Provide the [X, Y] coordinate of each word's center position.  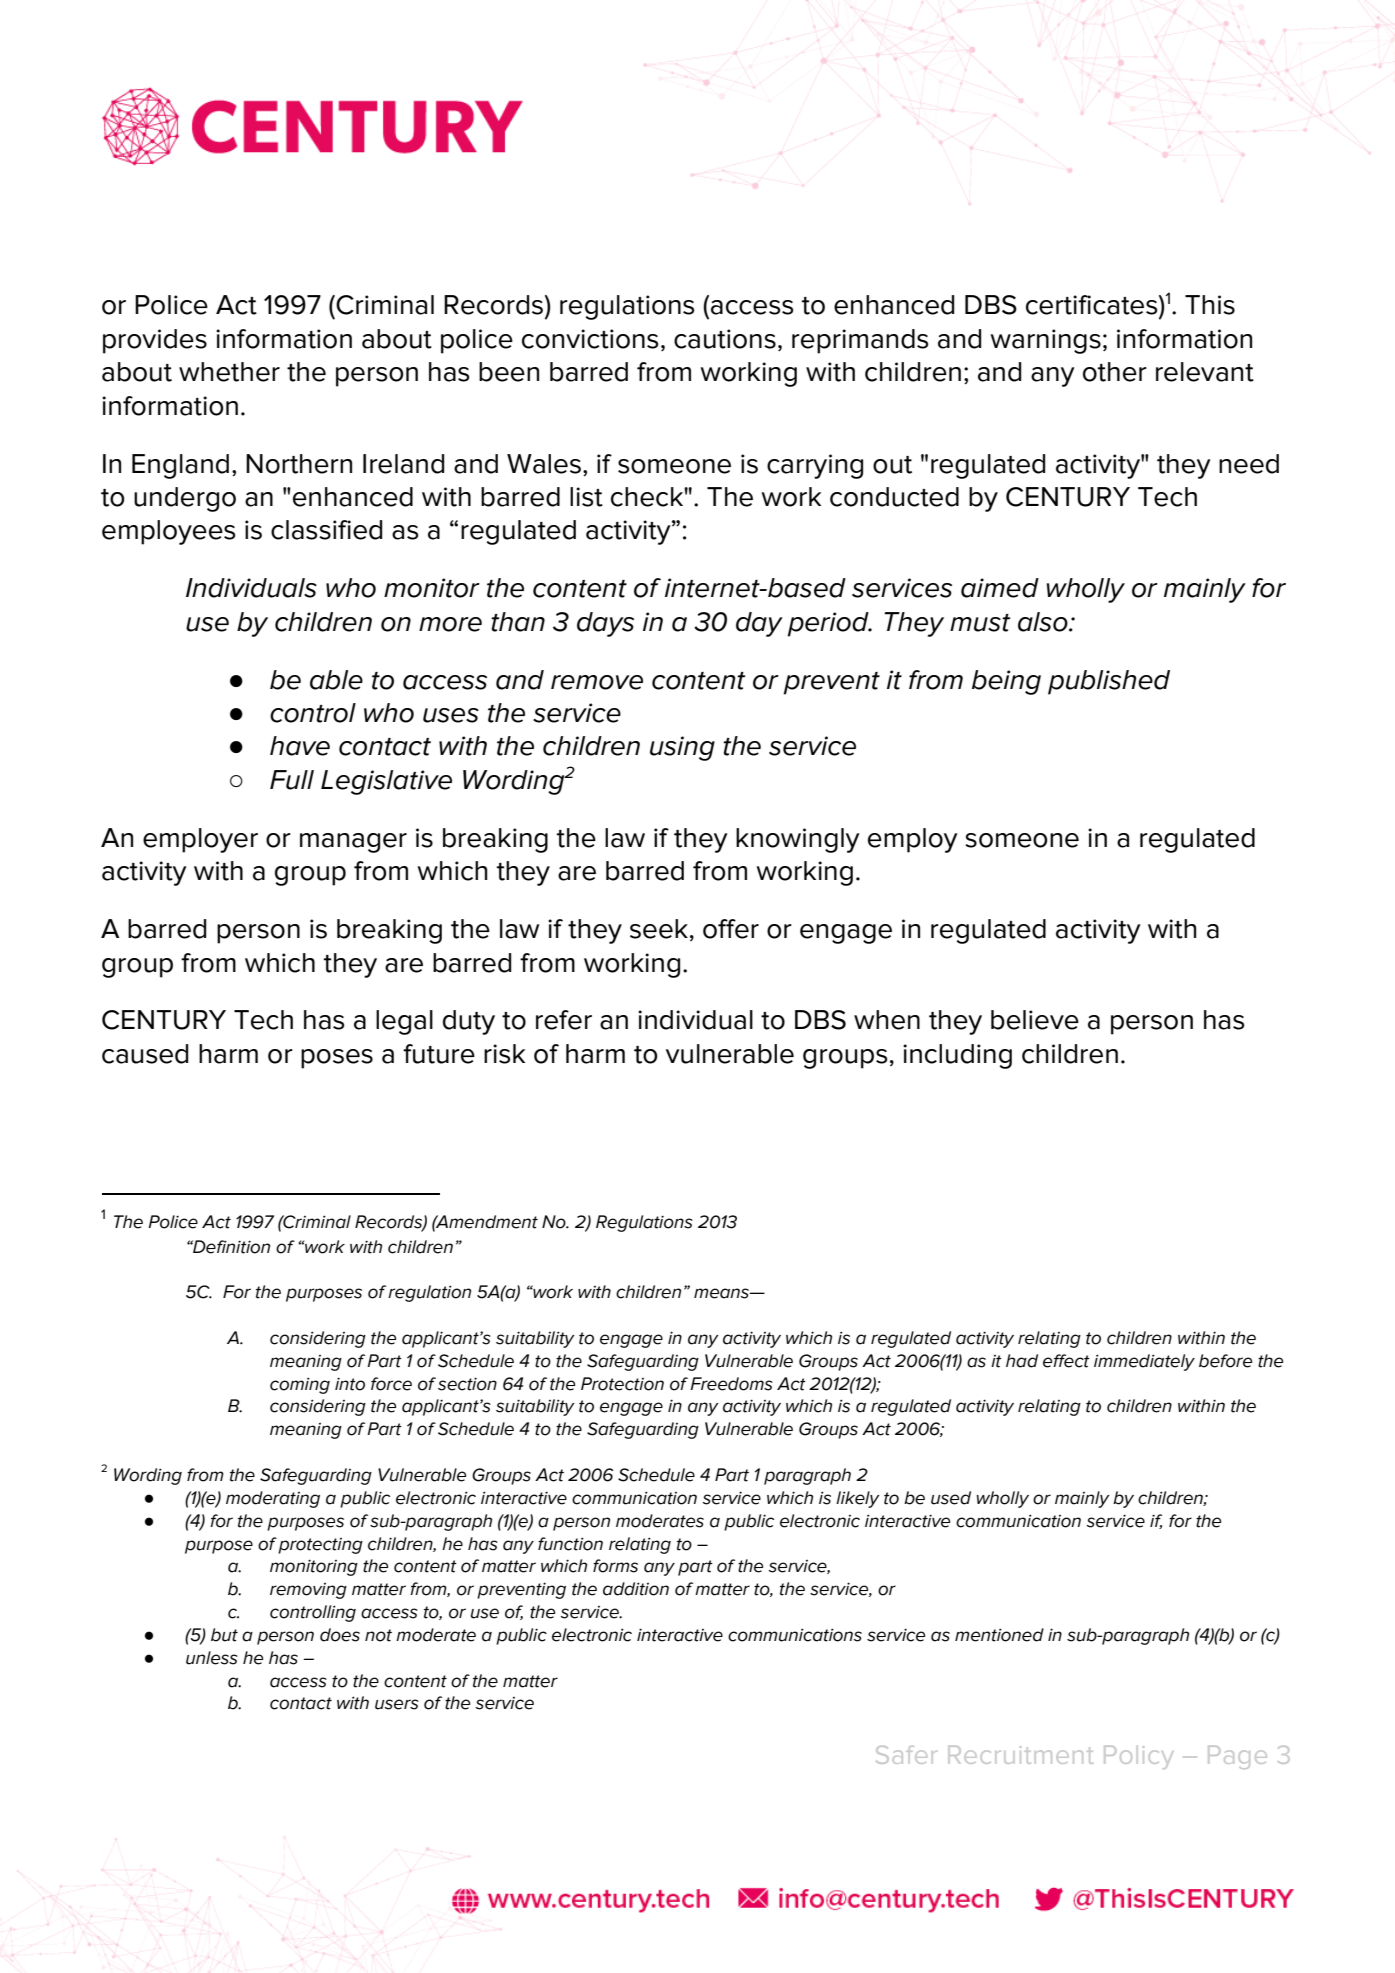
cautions [725, 339]
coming [300, 1385]
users [397, 1704]
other [1115, 372]
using [682, 748]
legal [404, 1022]
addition [636, 1589]
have [300, 746]
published [1109, 682]
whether [229, 372]
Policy [1138, 1757]
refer [564, 1020]
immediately [1144, 1362]
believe [1035, 1020]
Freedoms [731, 1384]
